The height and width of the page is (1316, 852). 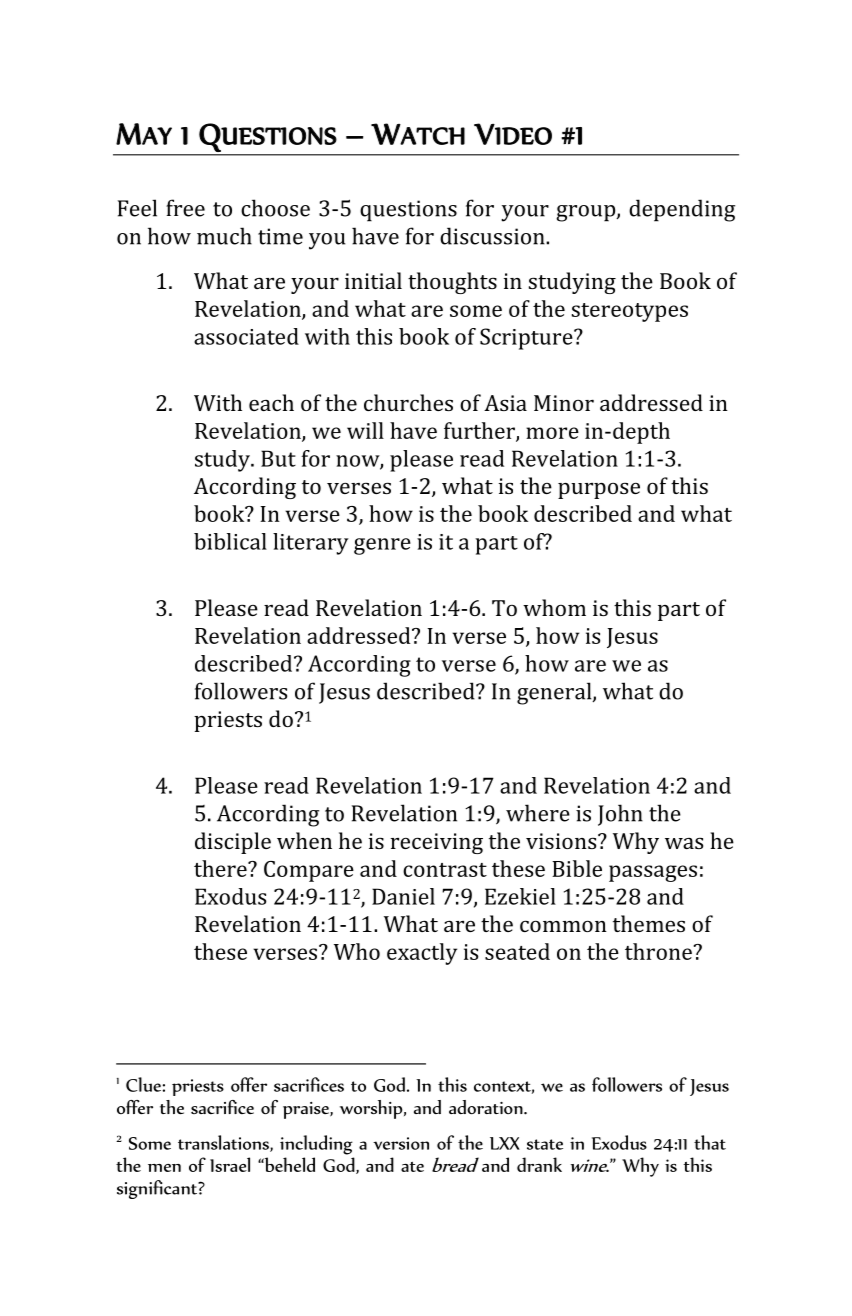 What do you see at coordinates (230, 1164) in the page?
I see `Israel` at bounding box center [230, 1164].
